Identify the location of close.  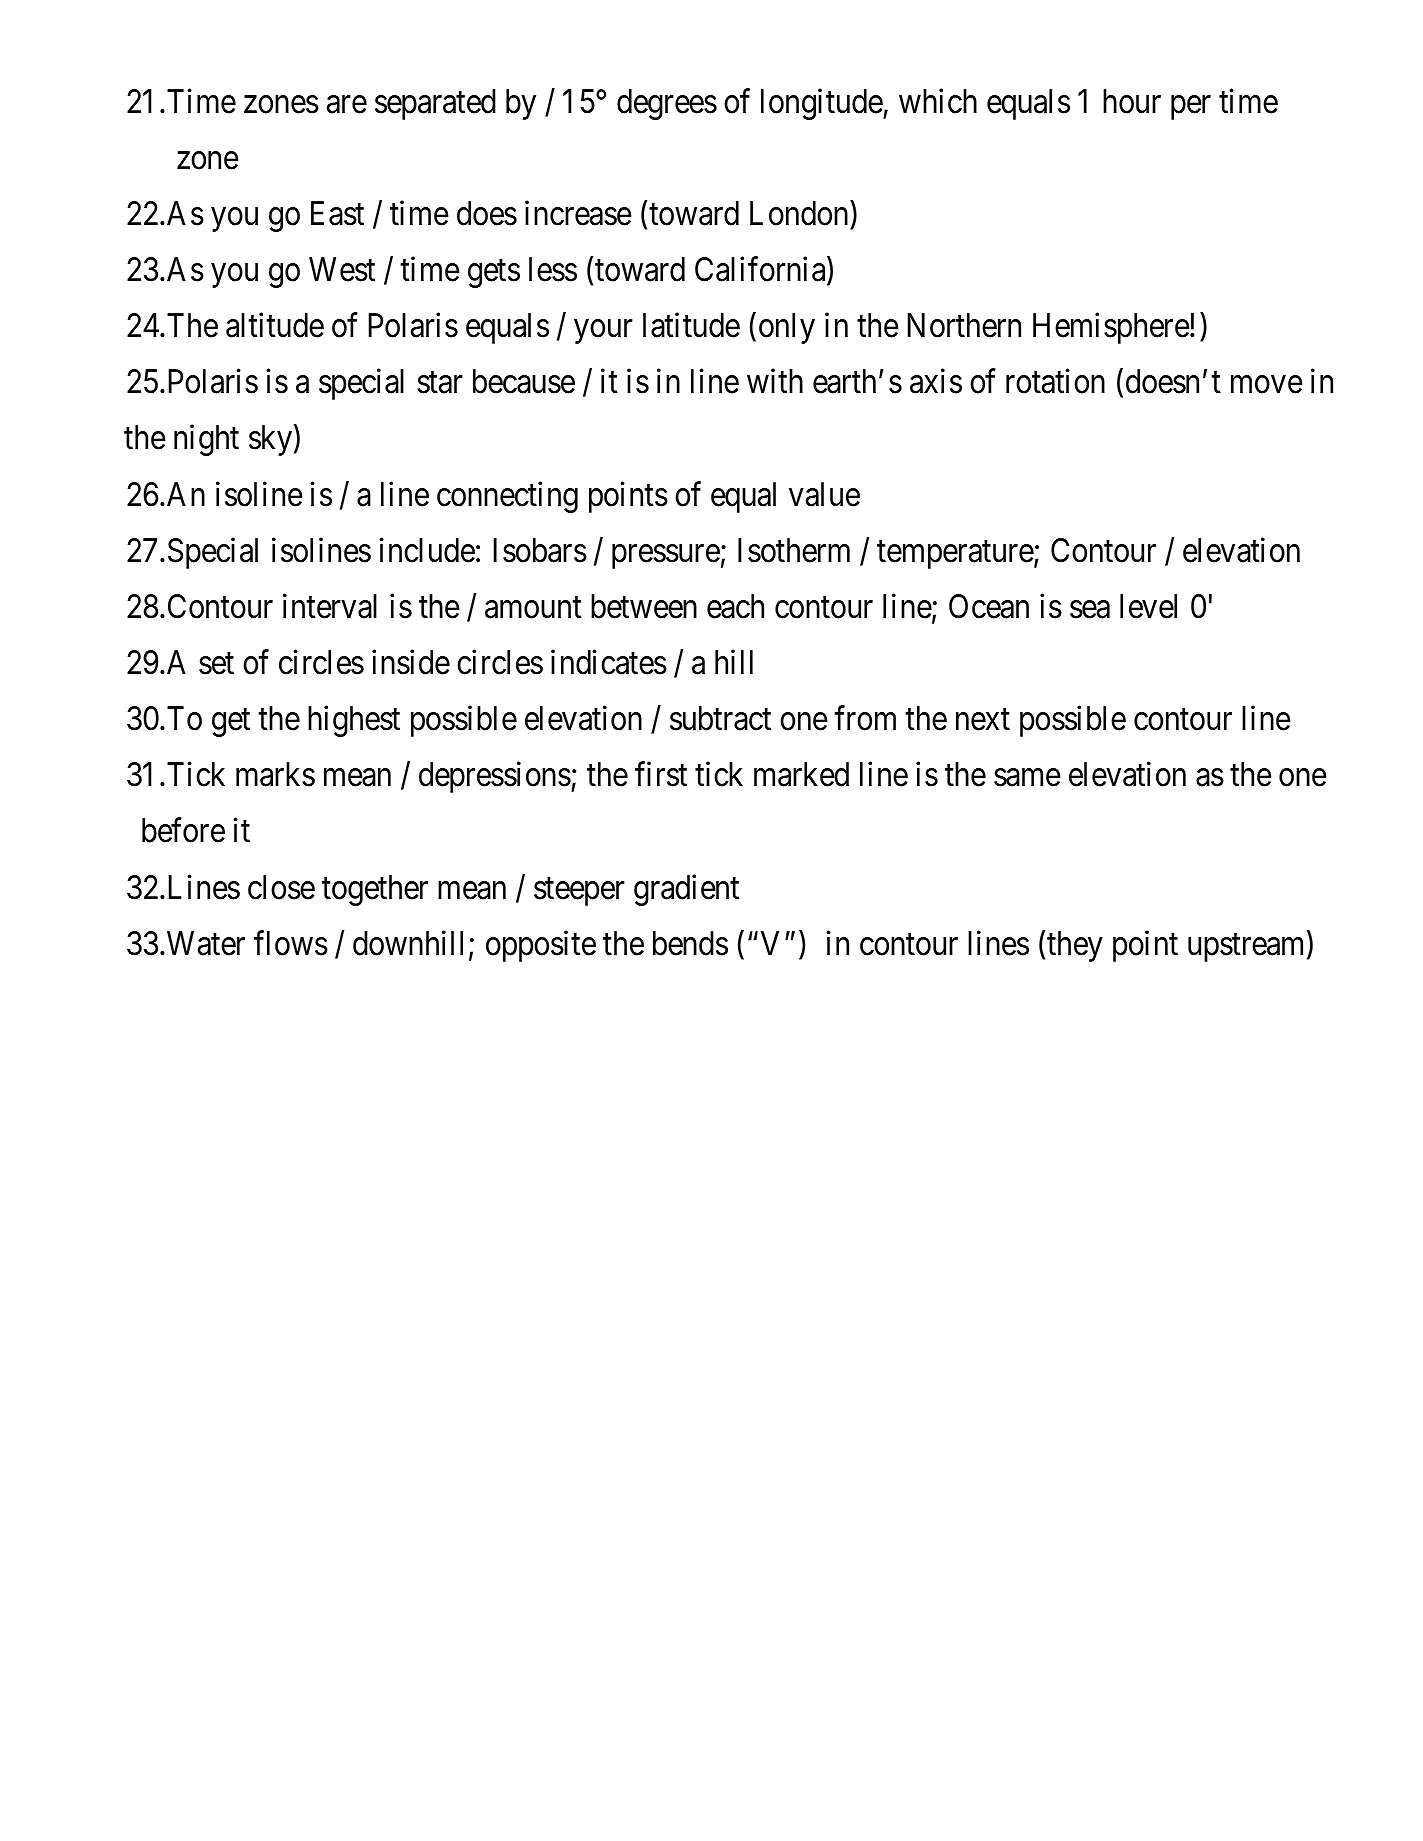
(281, 887).
